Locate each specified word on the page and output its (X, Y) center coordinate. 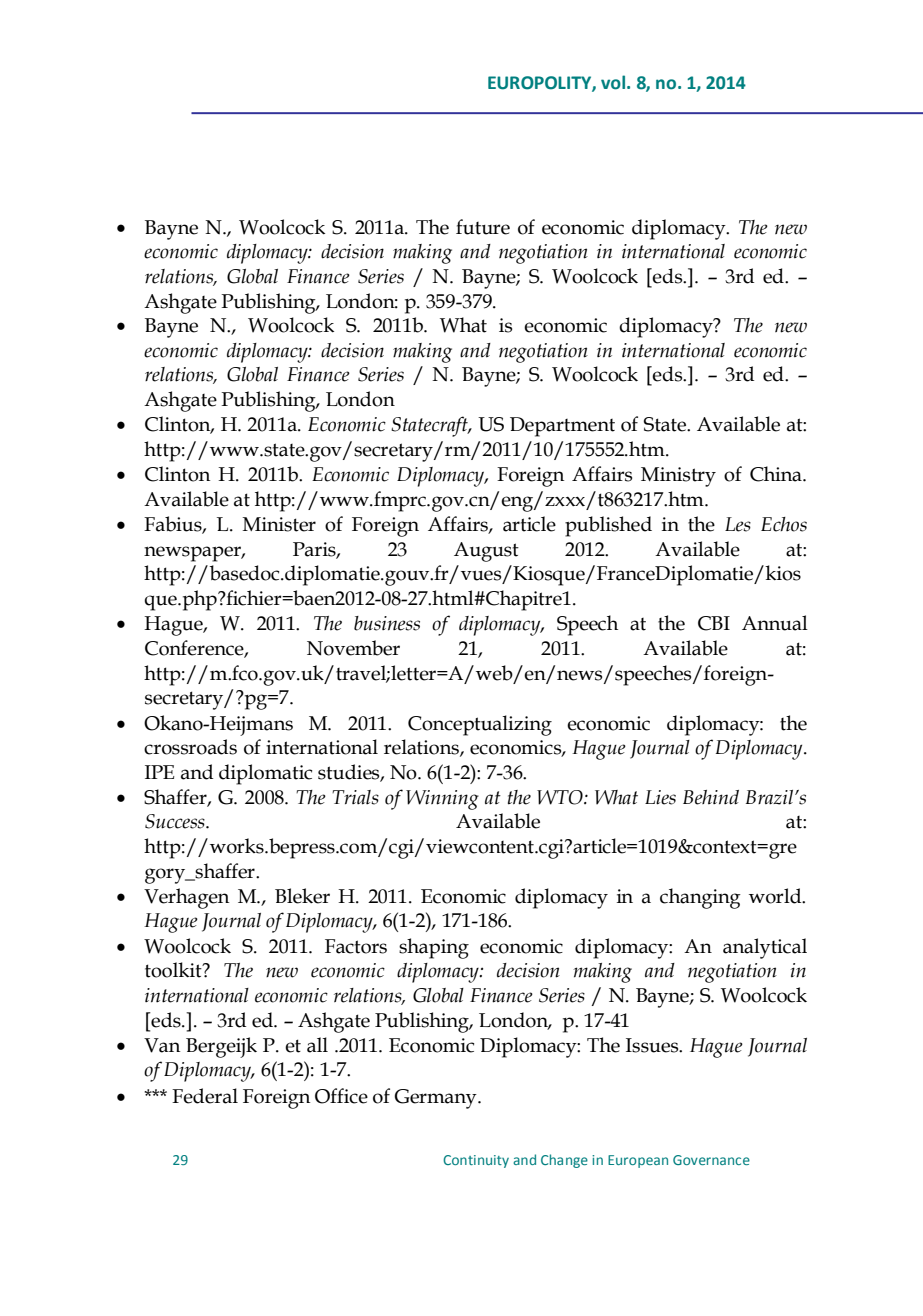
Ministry (678, 477)
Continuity (476, 1161)
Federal (205, 1096)
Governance (711, 1160)
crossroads (190, 747)
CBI (714, 623)
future (483, 227)
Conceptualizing (480, 725)
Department (562, 427)
